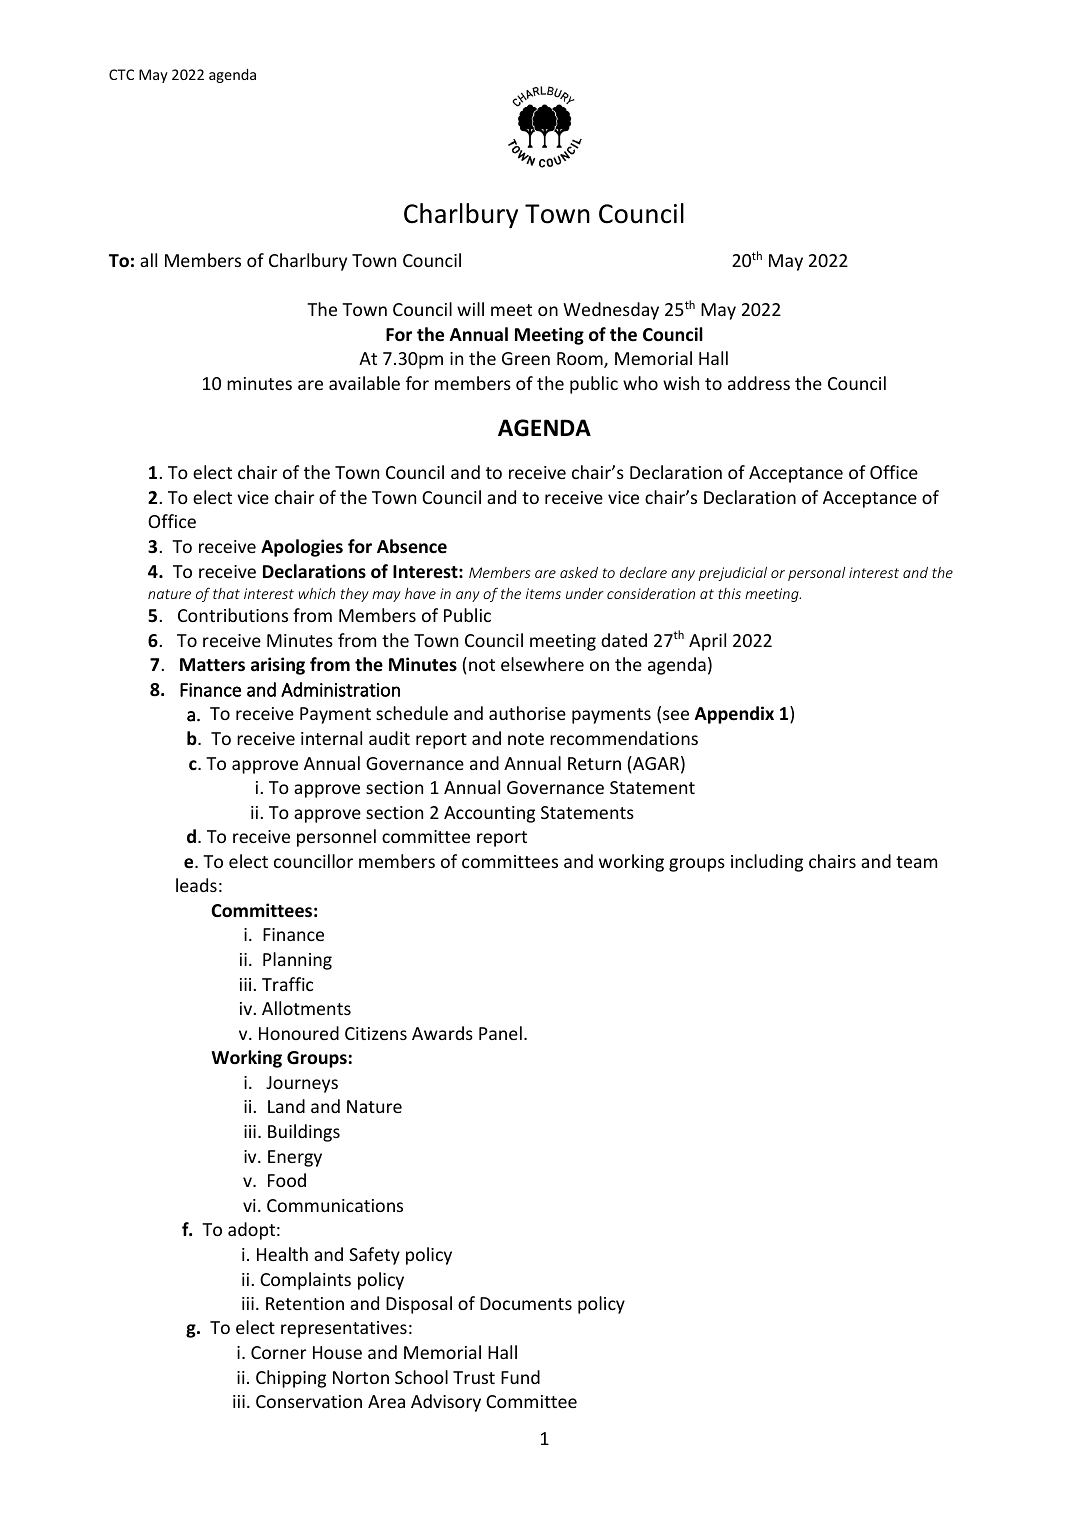 The width and height of the screenshot is (1089, 1540). I want to click on Appendix, so click(734, 715).
